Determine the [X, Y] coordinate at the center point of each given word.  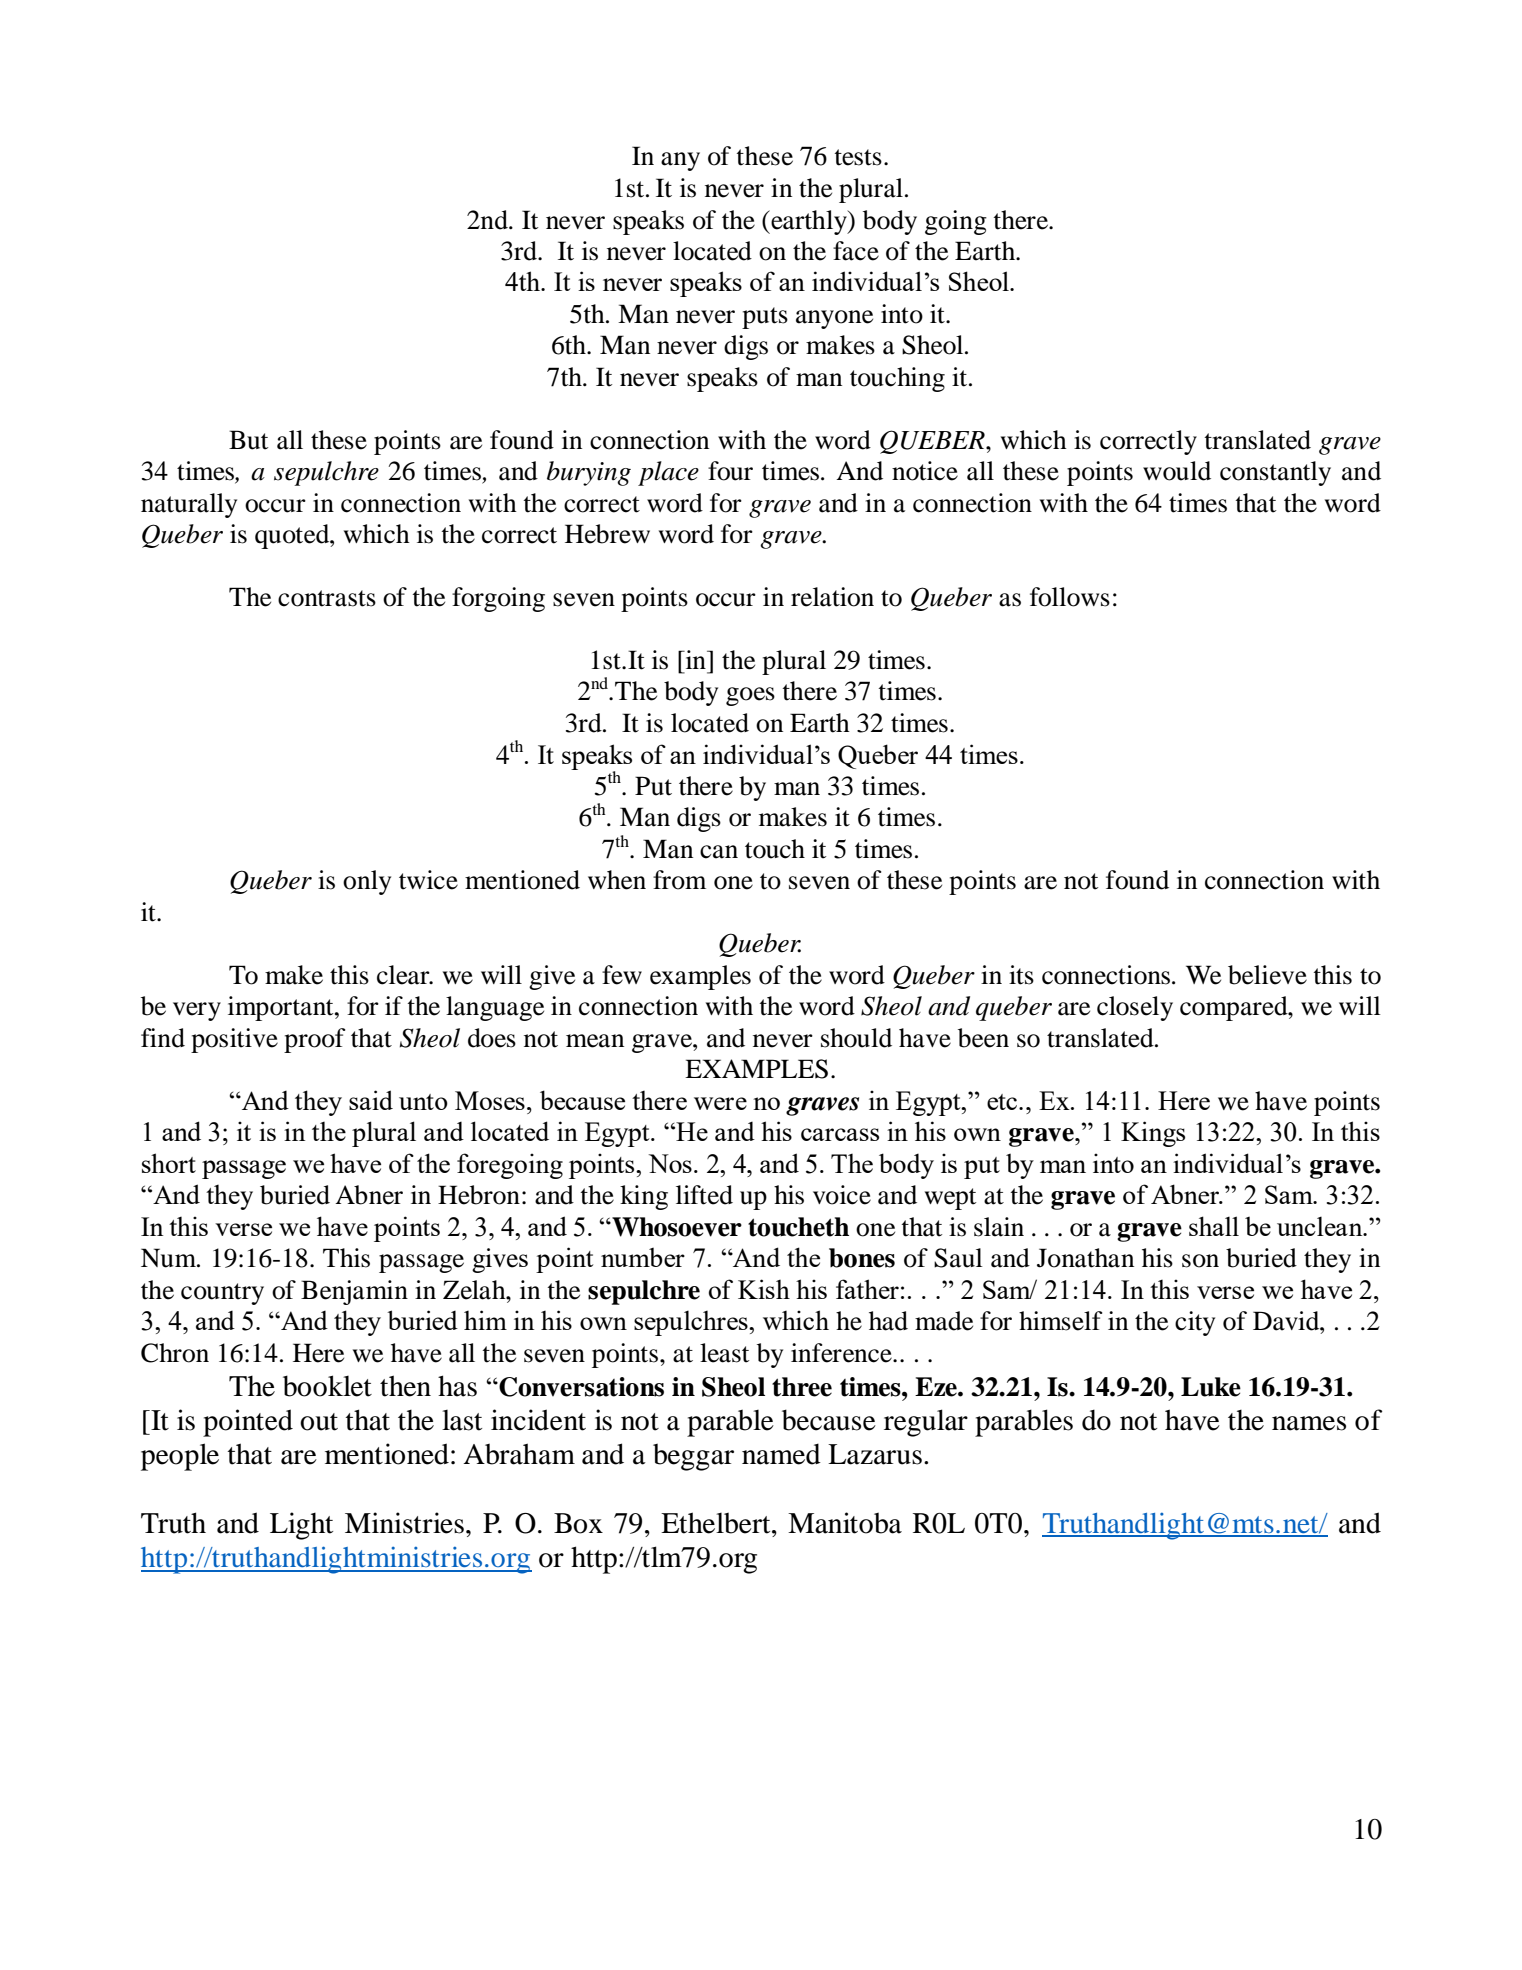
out [319, 1422]
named [781, 1454]
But [249, 440]
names [1309, 1423]
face [856, 251]
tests [858, 157]
